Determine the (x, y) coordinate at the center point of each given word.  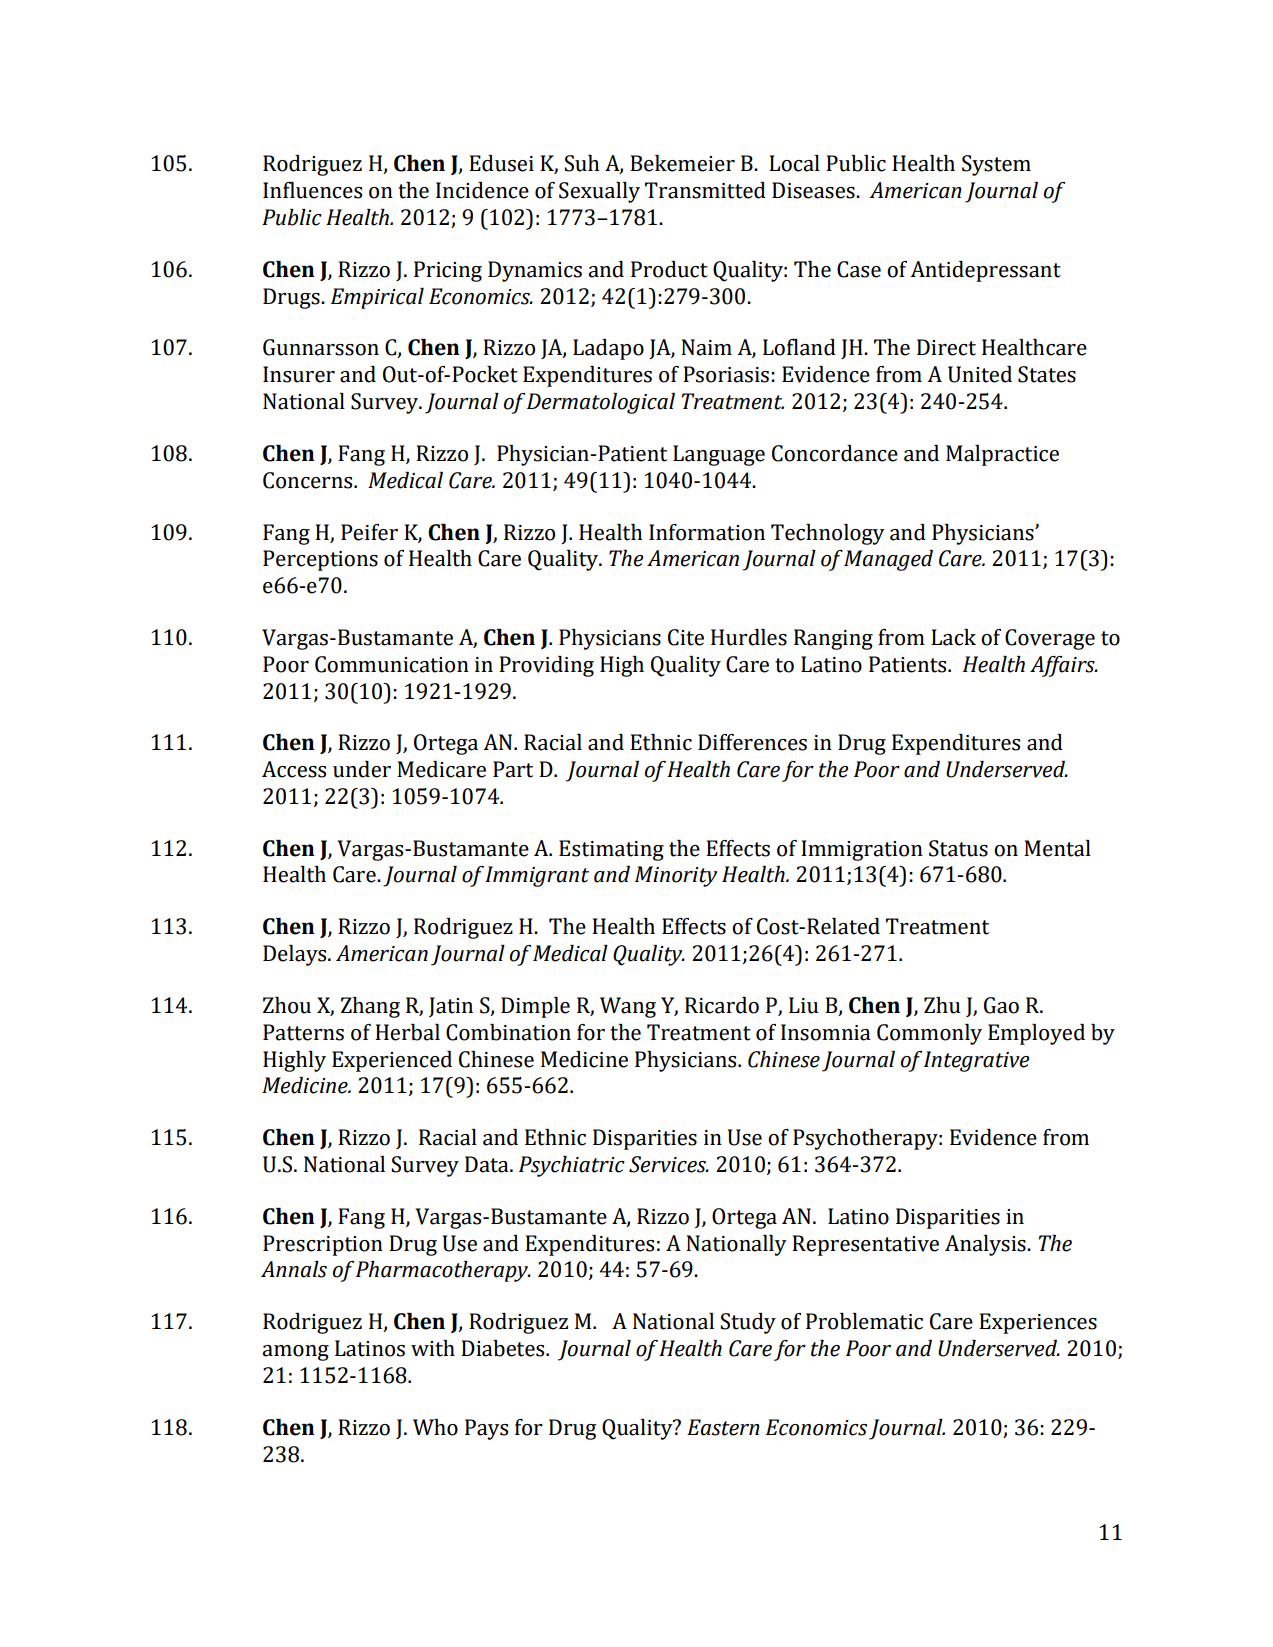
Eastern (723, 1427)
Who (435, 1427)
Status (958, 848)
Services (668, 1164)
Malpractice (1002, 455)
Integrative (976, 1061)
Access (294, 769)
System (996, 165)
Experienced (392, 1061)
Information (707, 532)
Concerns (309, 480)
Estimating (611, 850)
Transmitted (705, 190)
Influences (312, 190)
